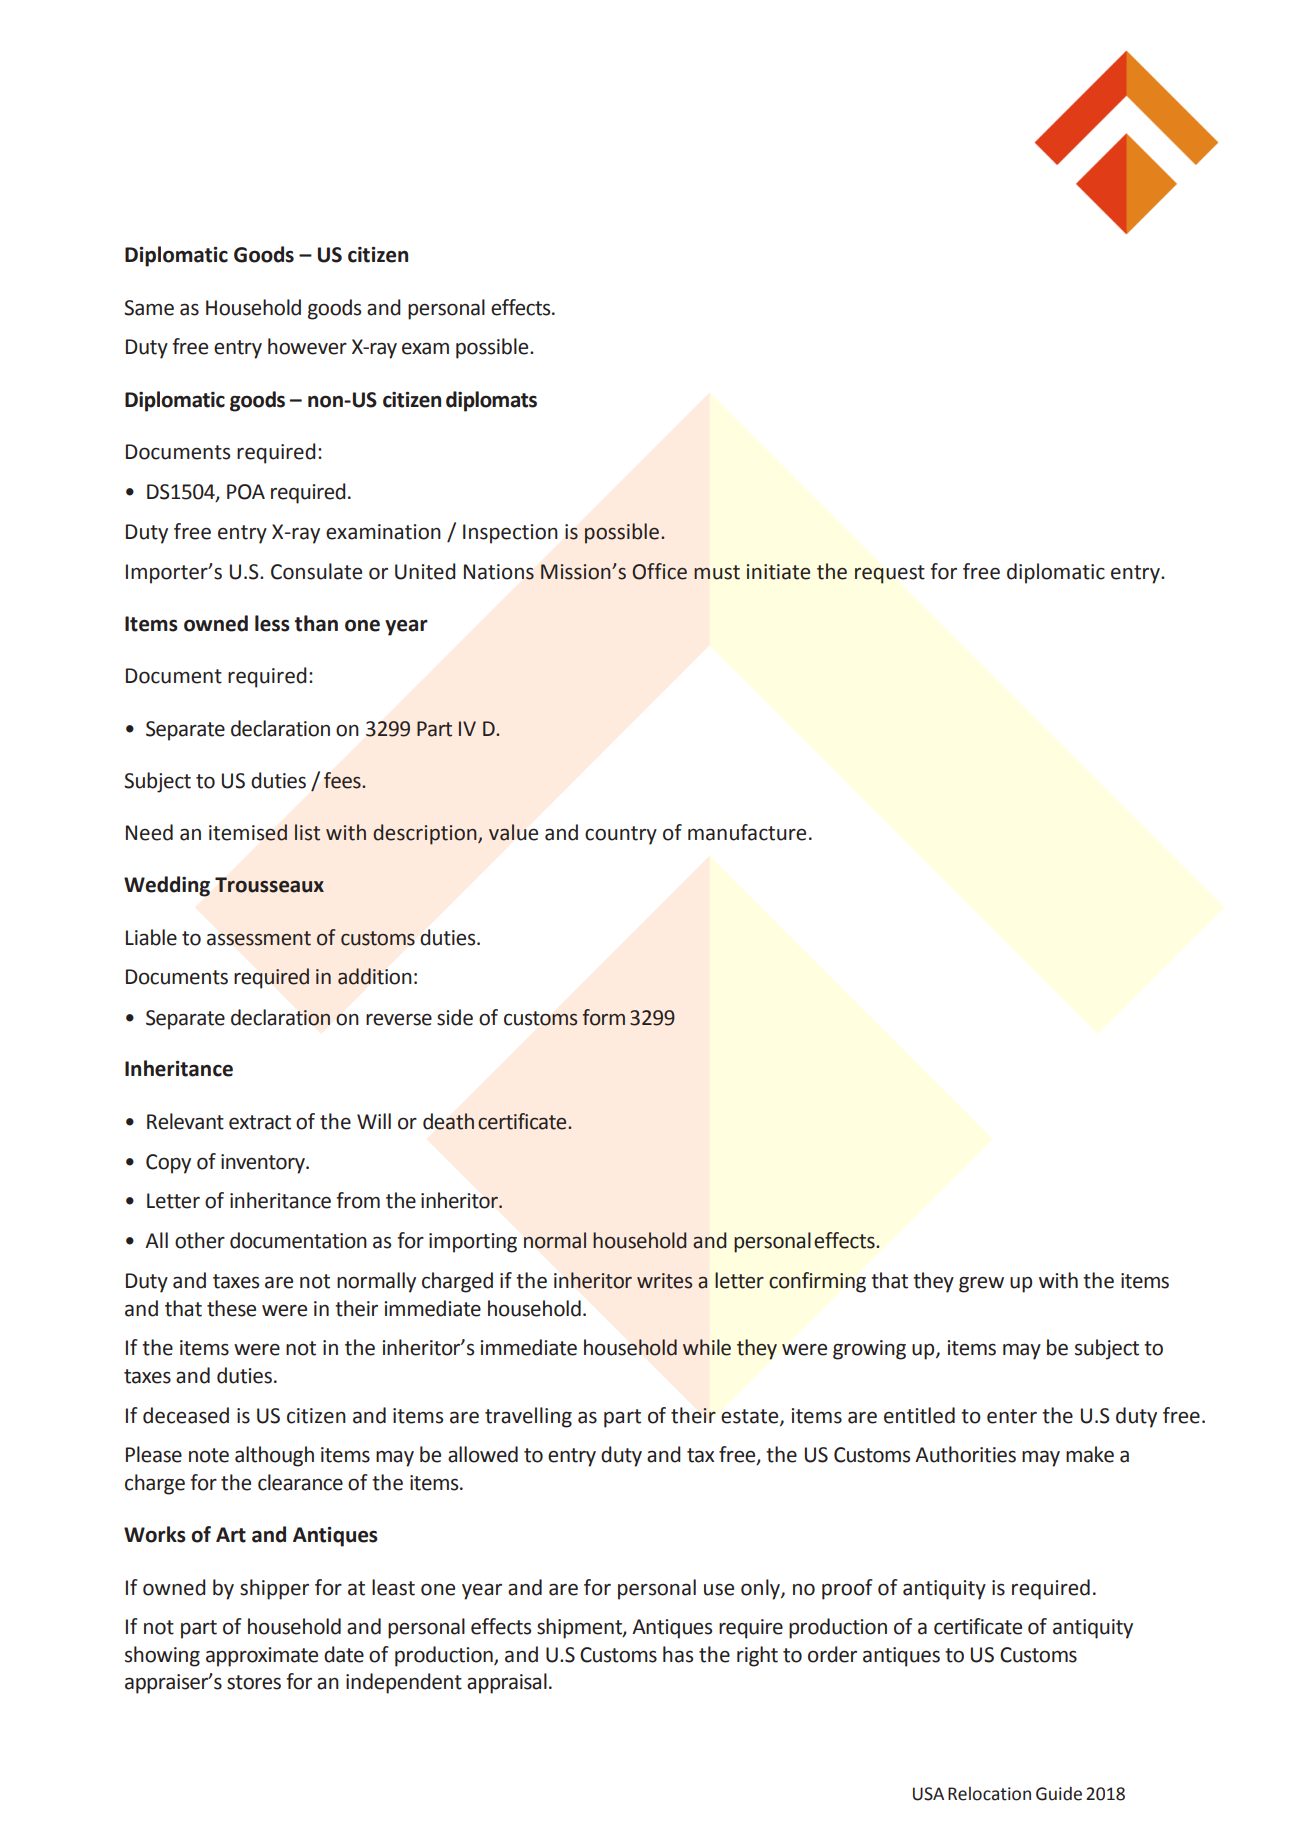  What do you see at coordinates (747, 832) in the screenshot?
I see `manufacture` at bounding box center [747, 832].
